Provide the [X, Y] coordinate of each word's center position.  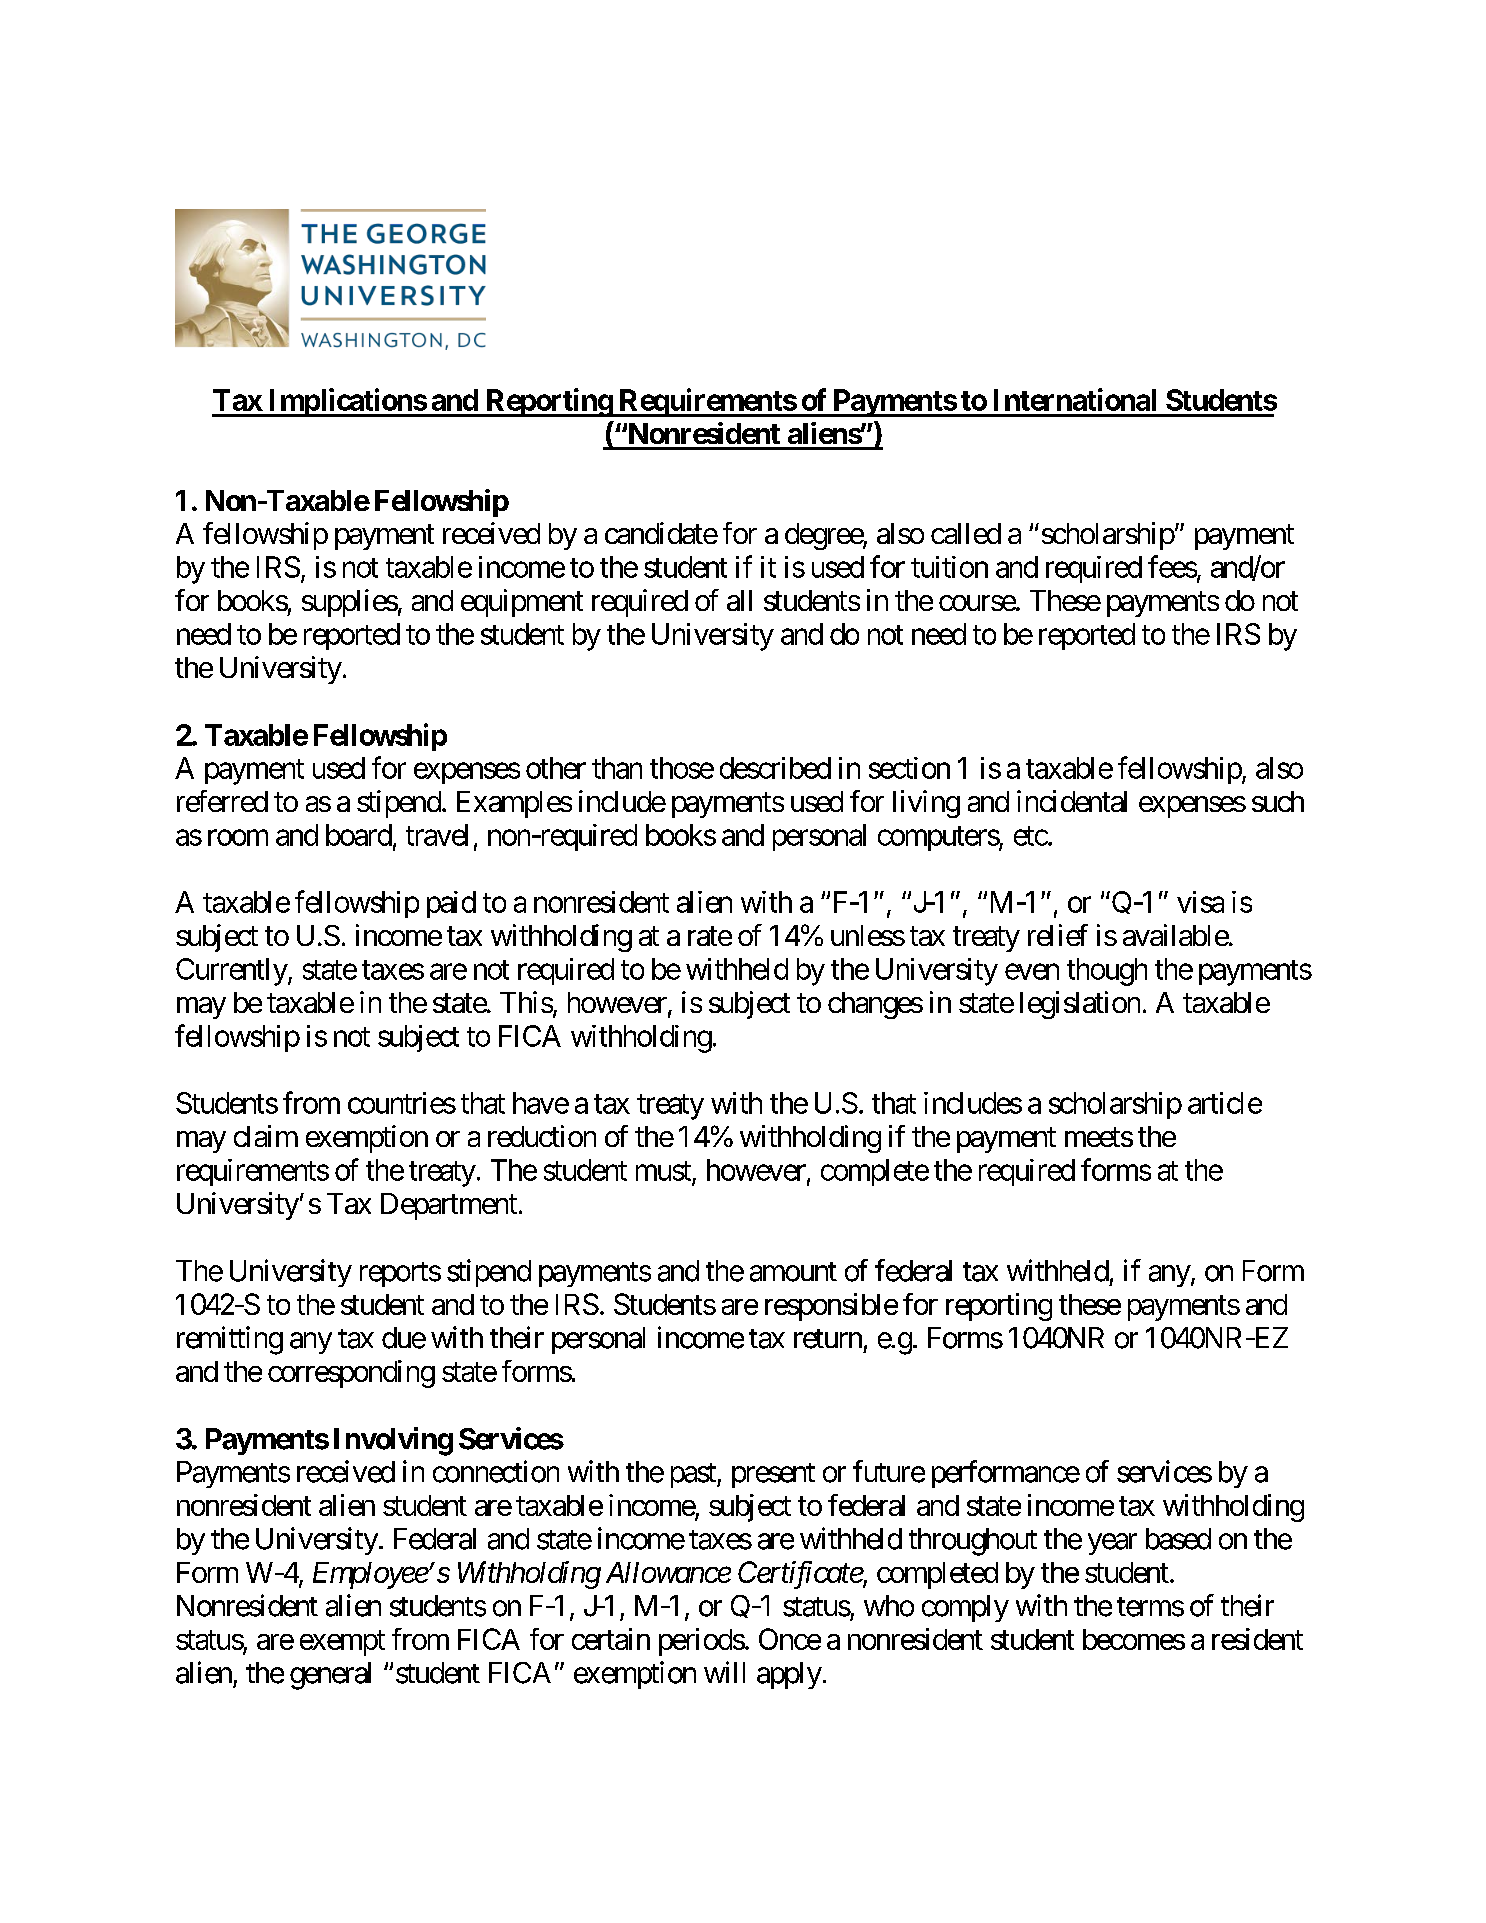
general [330, 1676]
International [1075, 399]
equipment [522, 603]
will [724, 1672]
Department [449, 1206]
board [359, 835]
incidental [1072, 801]
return [828, 1339]
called [966, 533]
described [775, 768]
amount [793, 1272]
